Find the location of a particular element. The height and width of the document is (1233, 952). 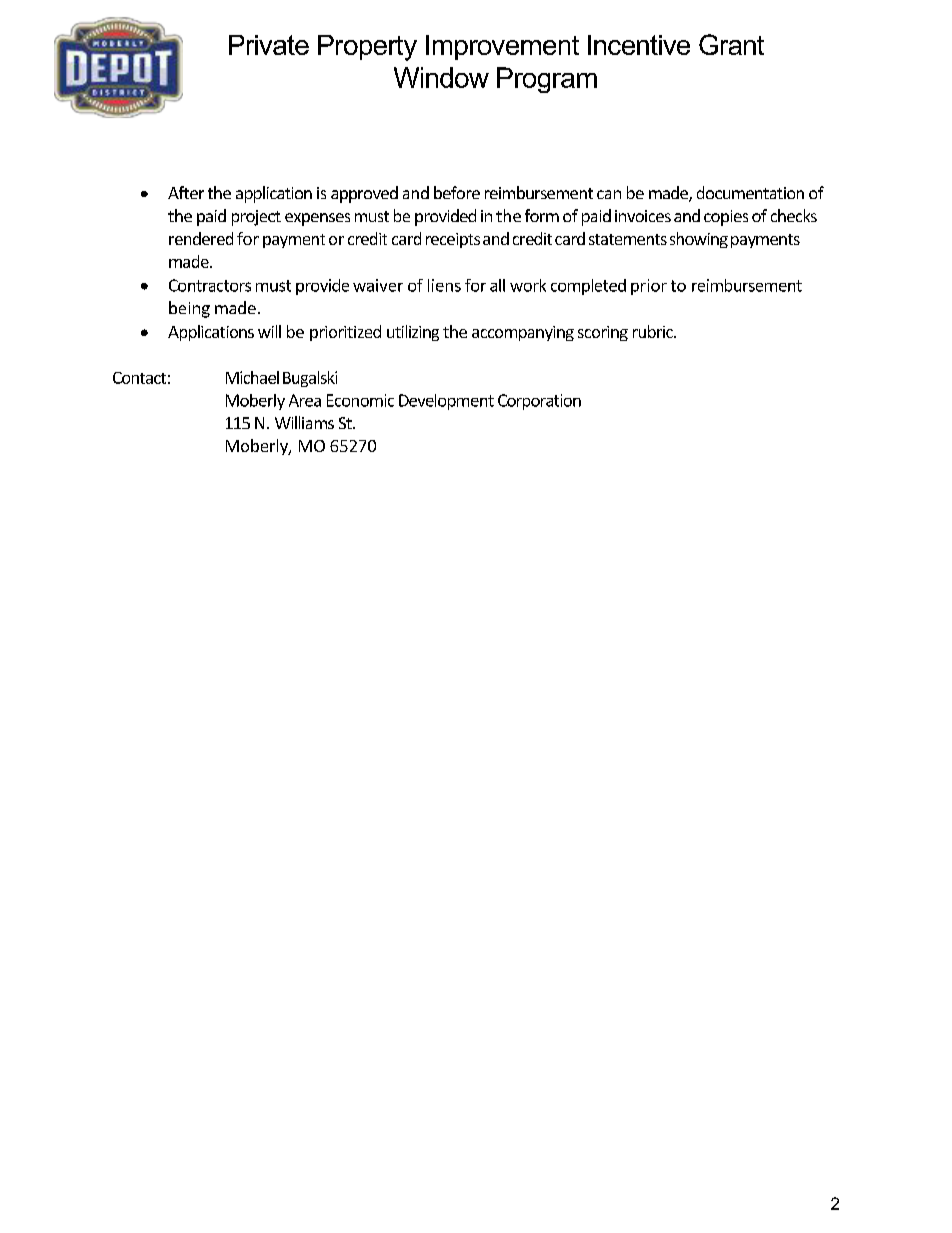

Improvement is located at coordinates (502, 47).
